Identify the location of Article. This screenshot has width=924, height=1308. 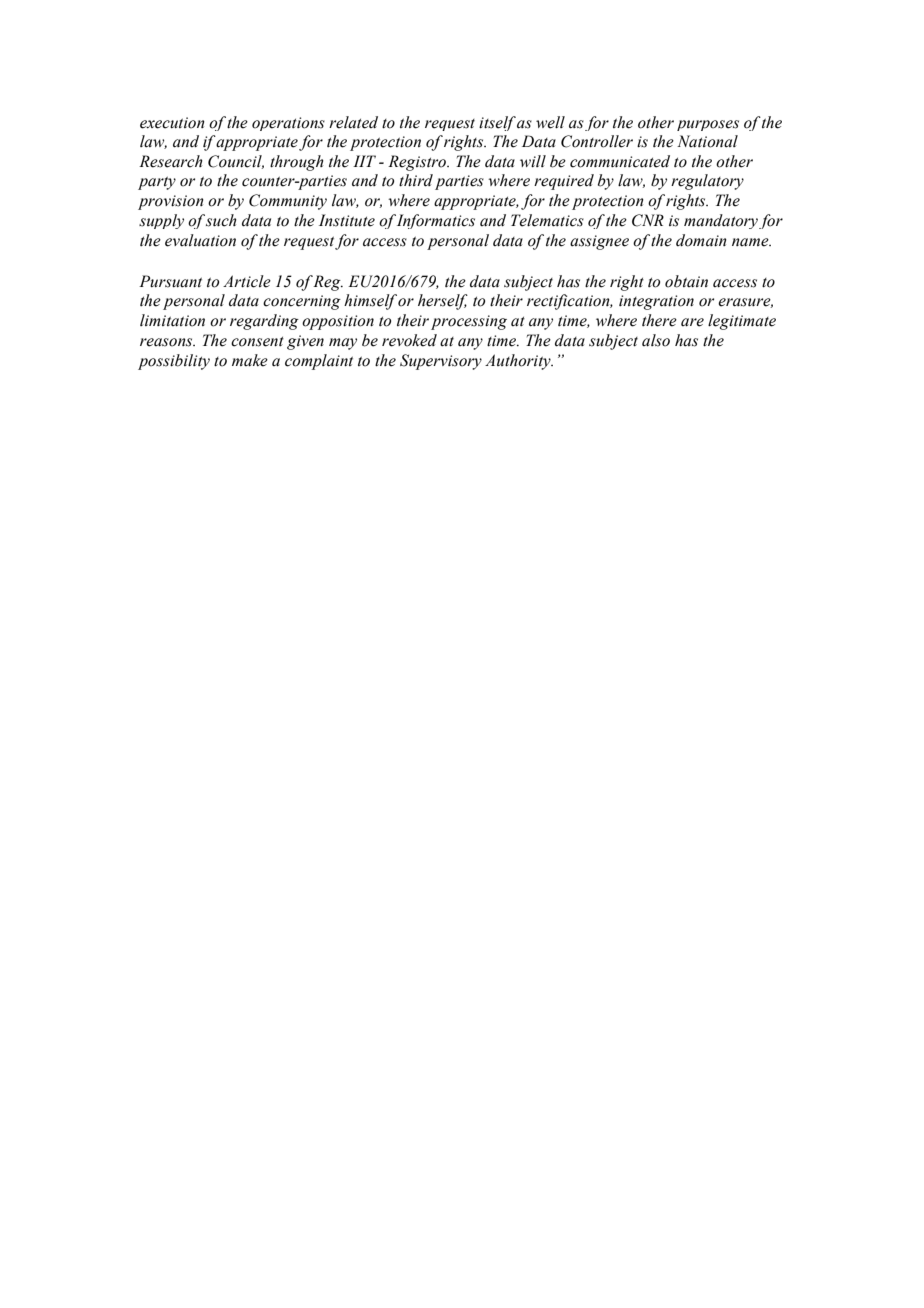
(247, 281).
